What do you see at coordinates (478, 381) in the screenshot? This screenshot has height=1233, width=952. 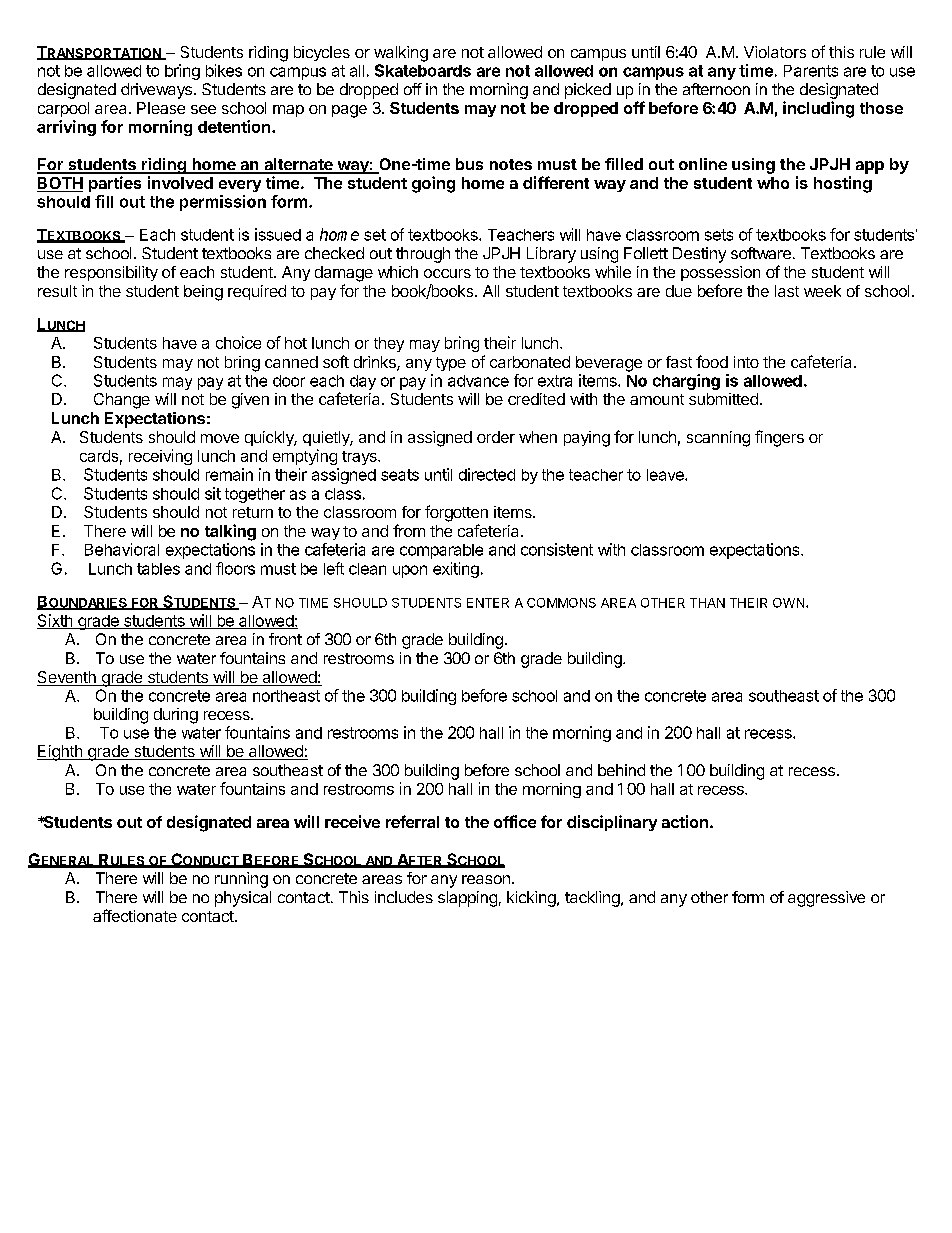 I see `advance` at bounding box center [478, 381].
